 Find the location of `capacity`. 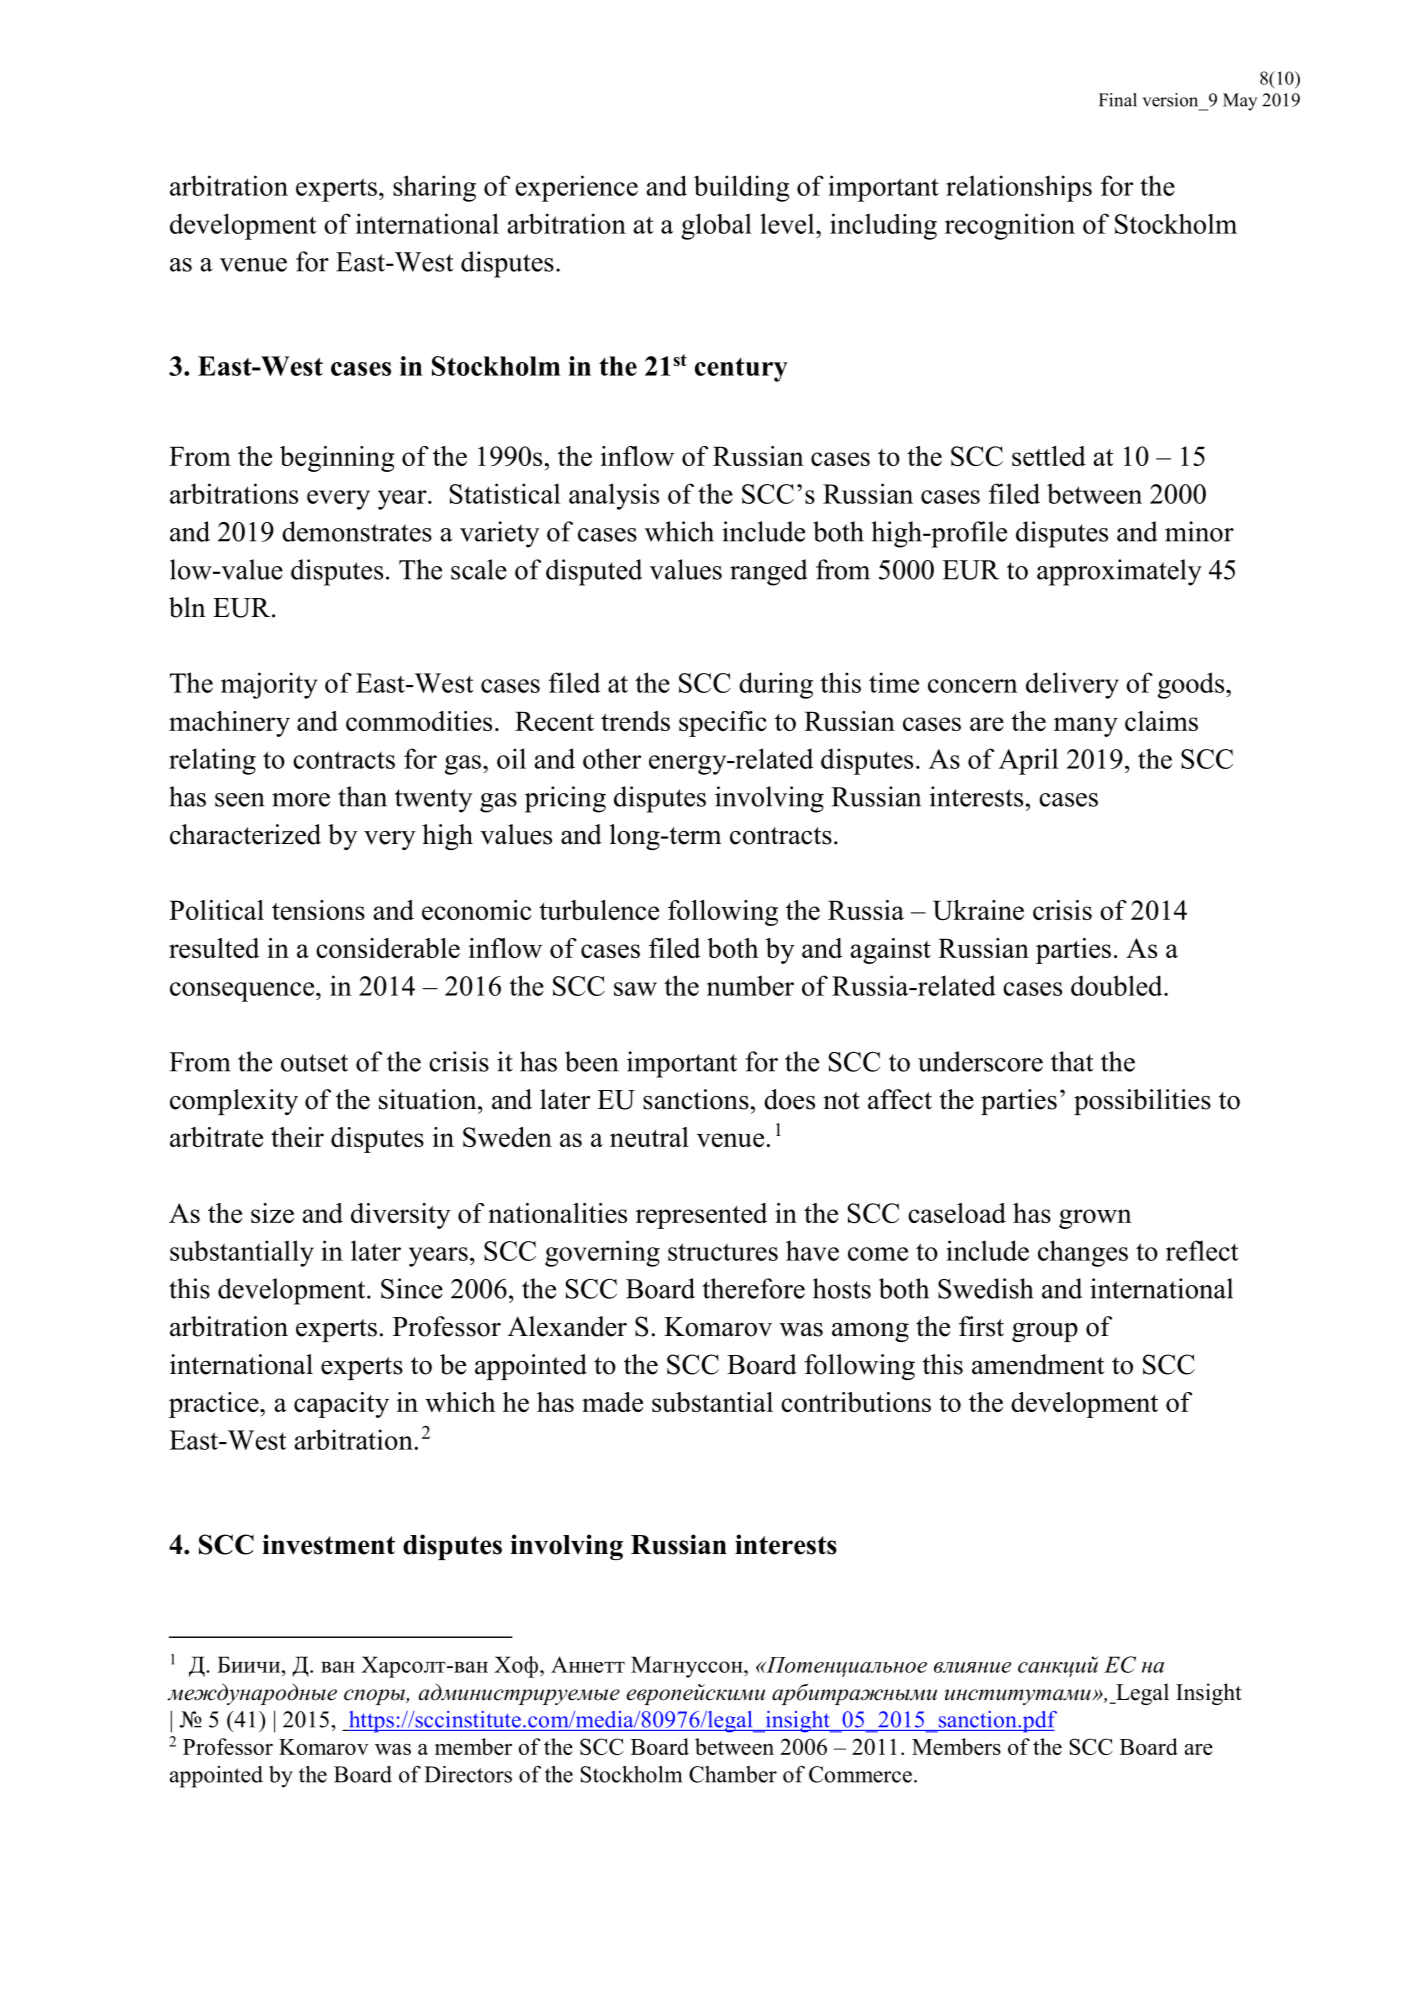

capacity is located at coordinates (341, 1405).
